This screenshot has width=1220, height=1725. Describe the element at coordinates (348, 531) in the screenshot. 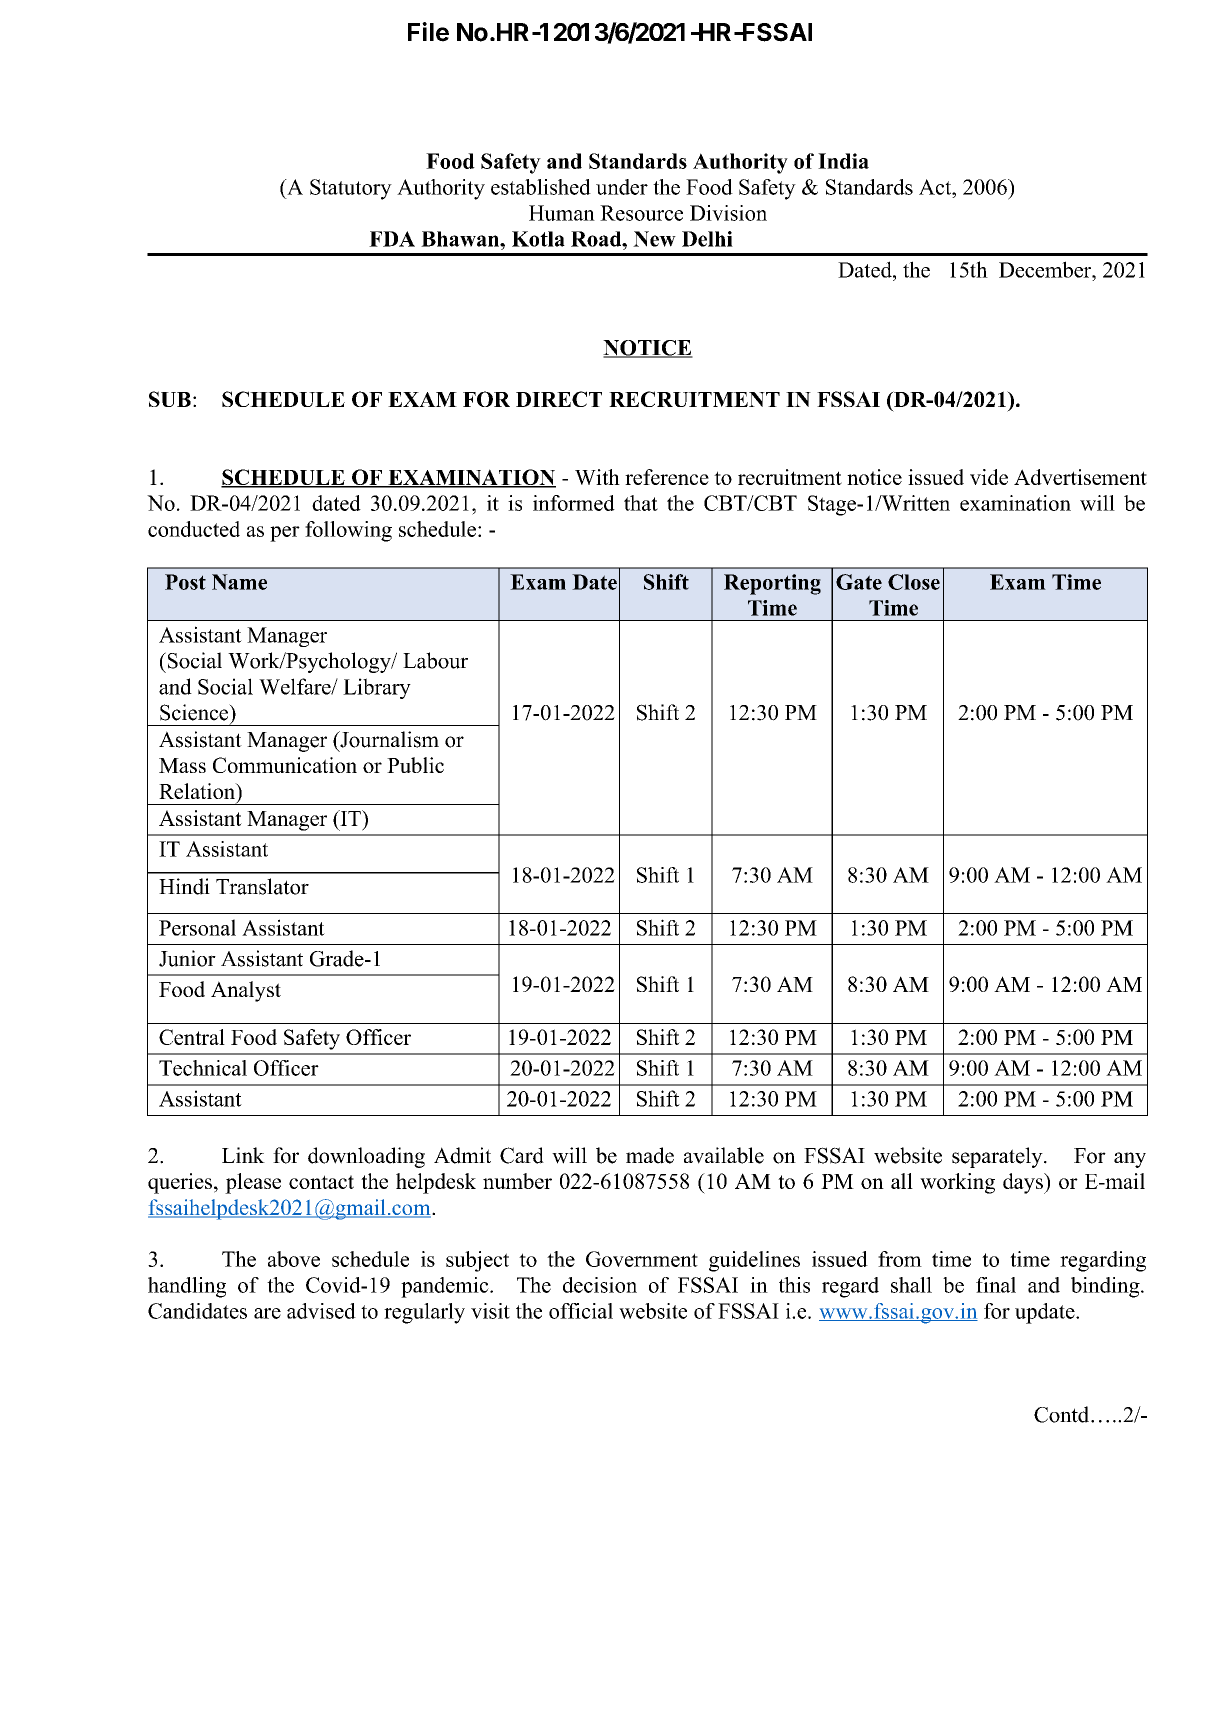

I see `following` at that location.
